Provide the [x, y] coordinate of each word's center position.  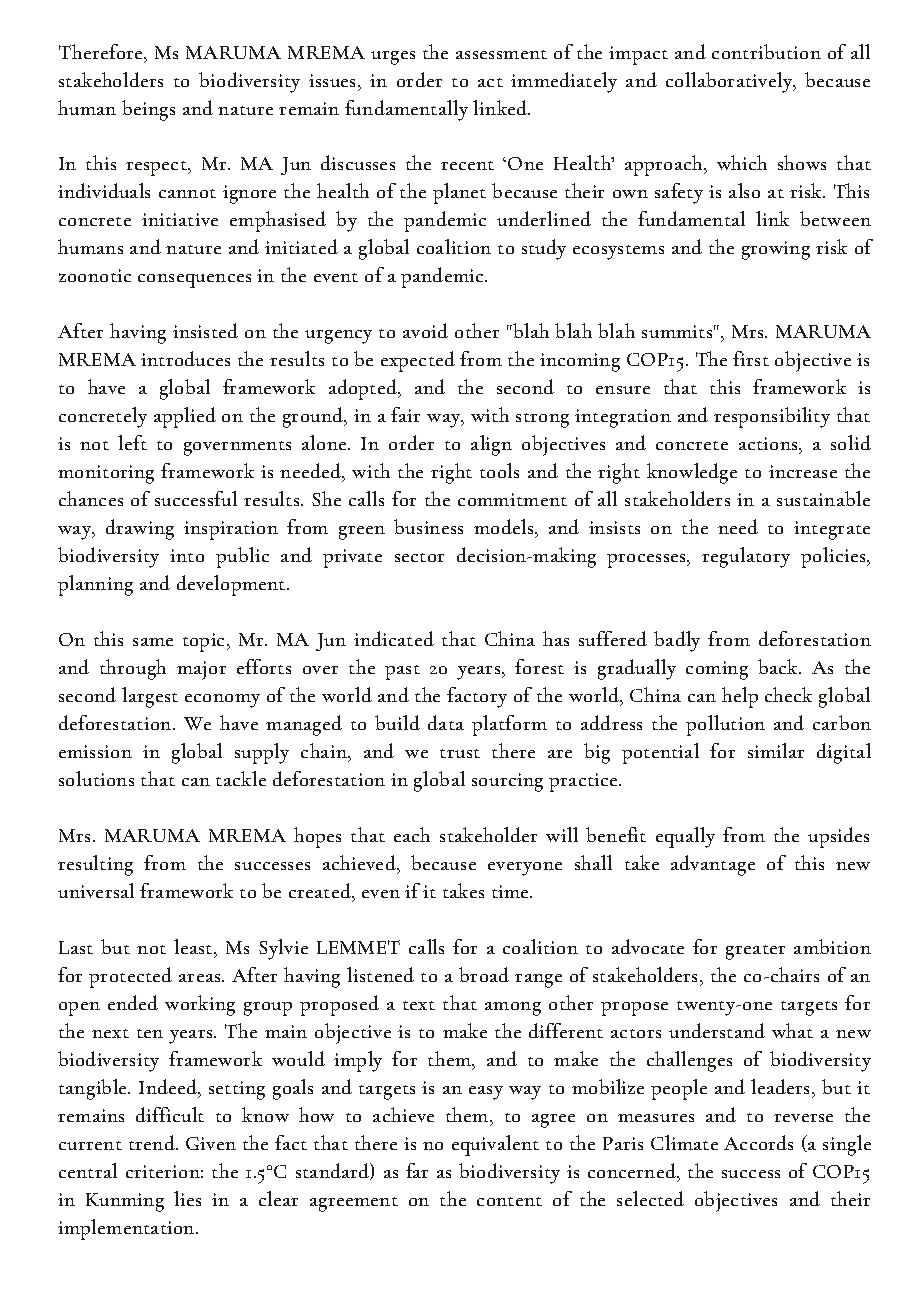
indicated [394, 638]
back [779, 666]
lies [187, 1198]
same [153, 642]
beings [148, 110]
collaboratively [730, 82]
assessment [501, 54]
